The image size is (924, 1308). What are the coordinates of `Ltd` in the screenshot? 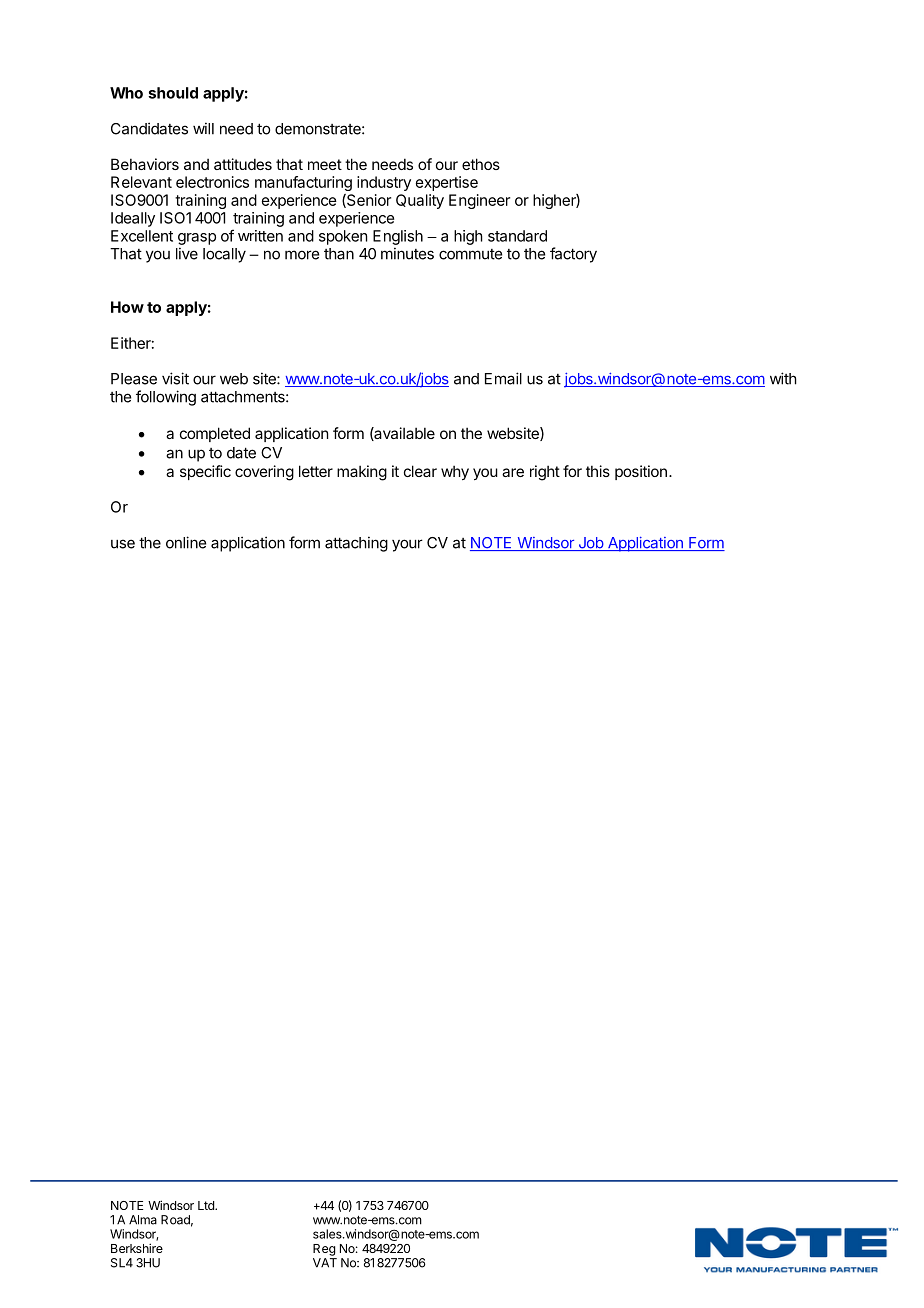 It's located at (207, 1205).
